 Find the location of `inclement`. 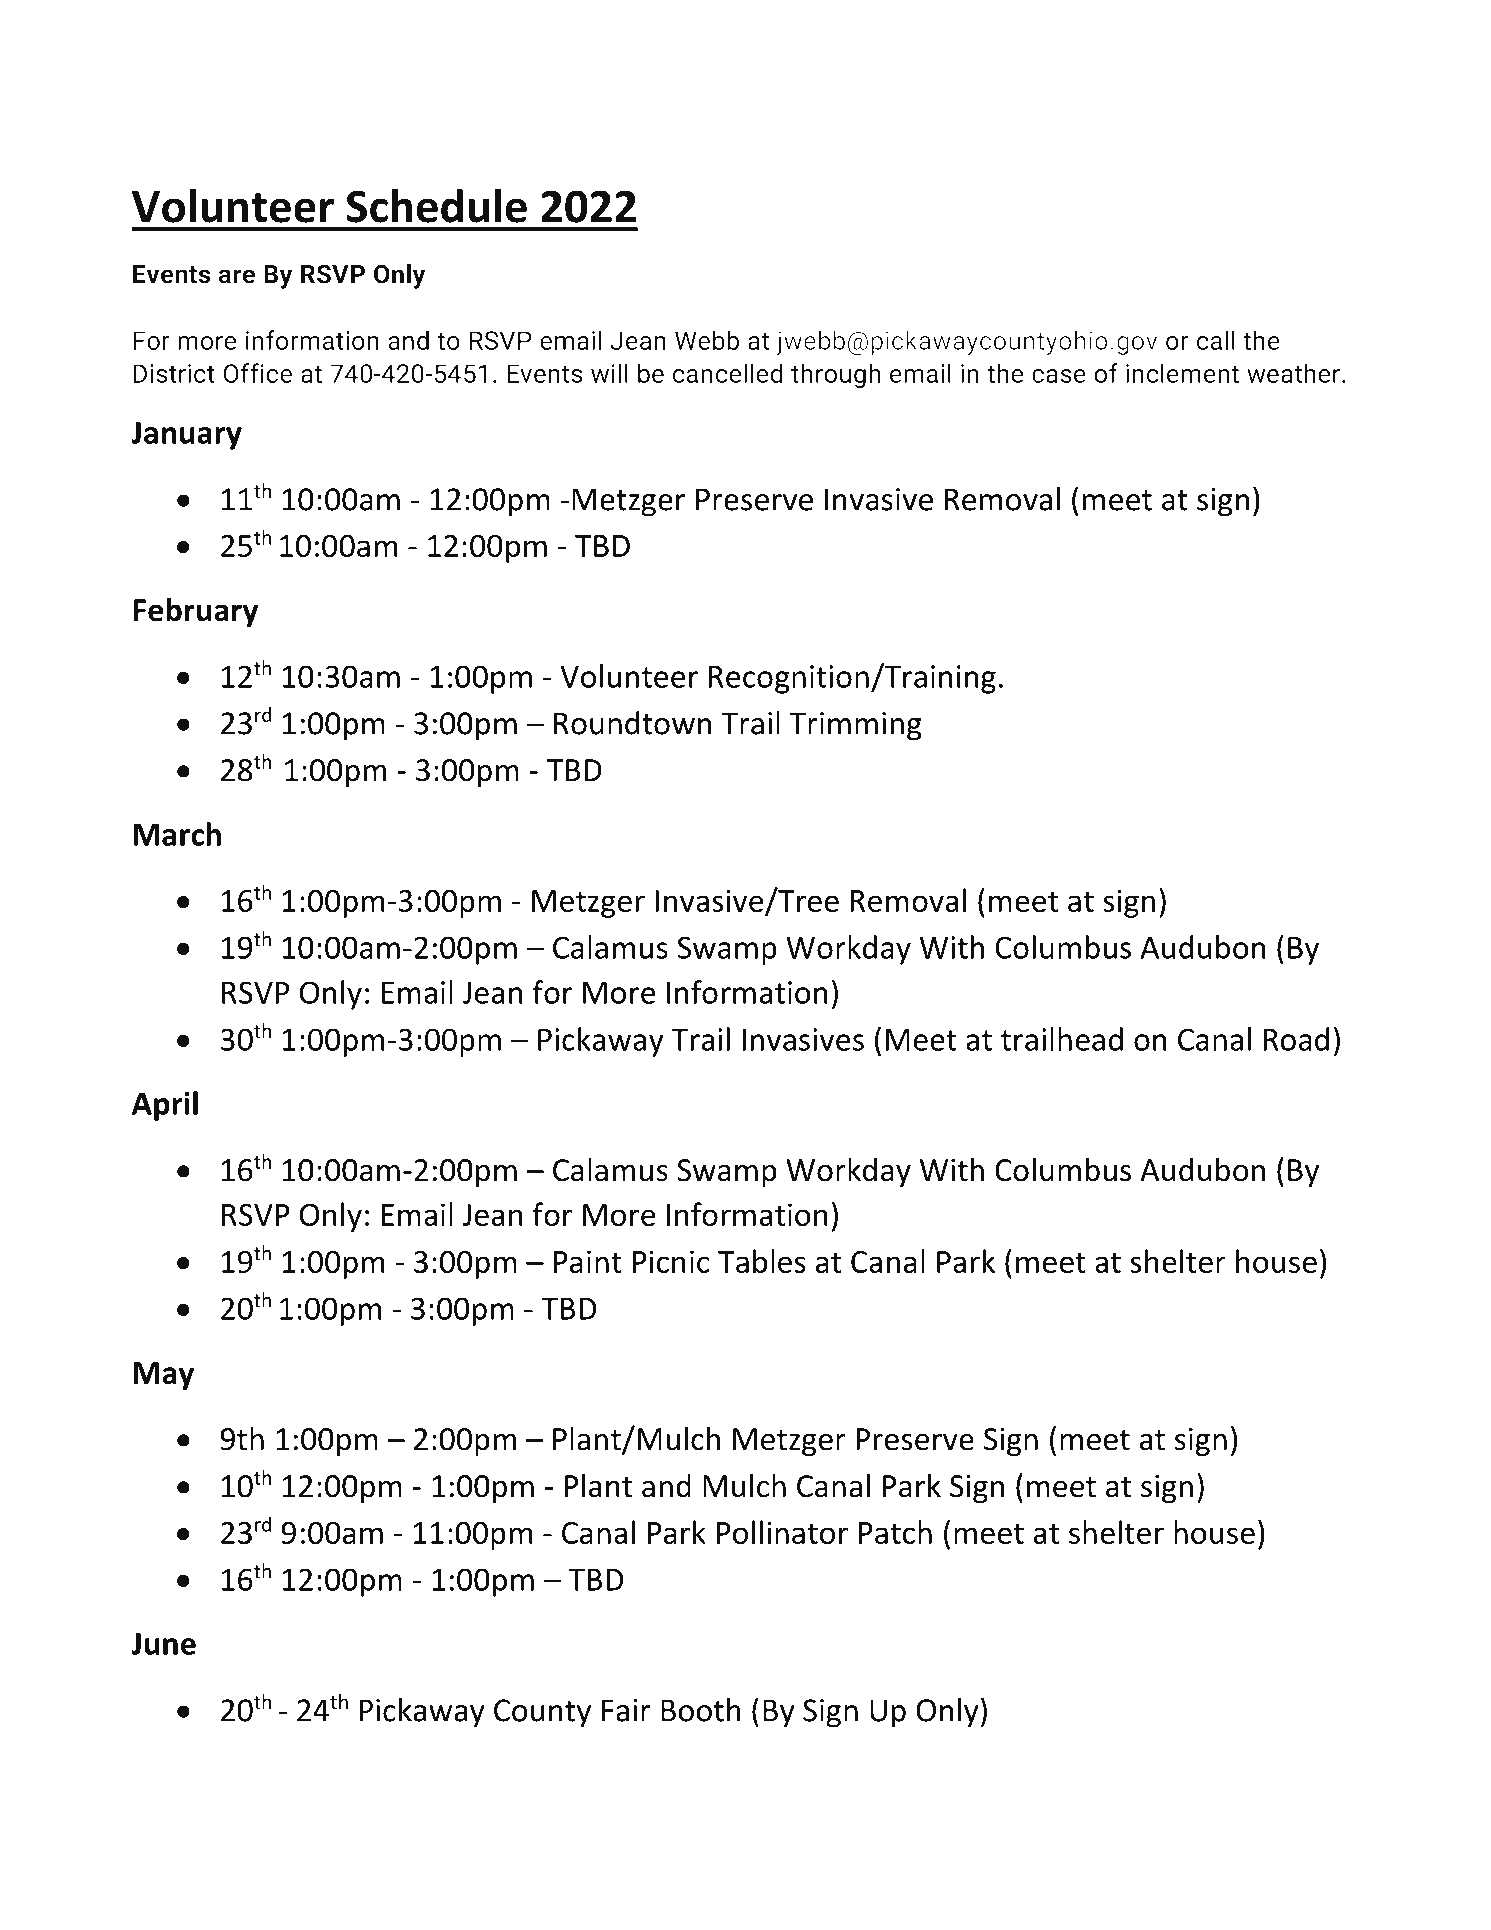

inclement is located at coordinates (1182, 373).
